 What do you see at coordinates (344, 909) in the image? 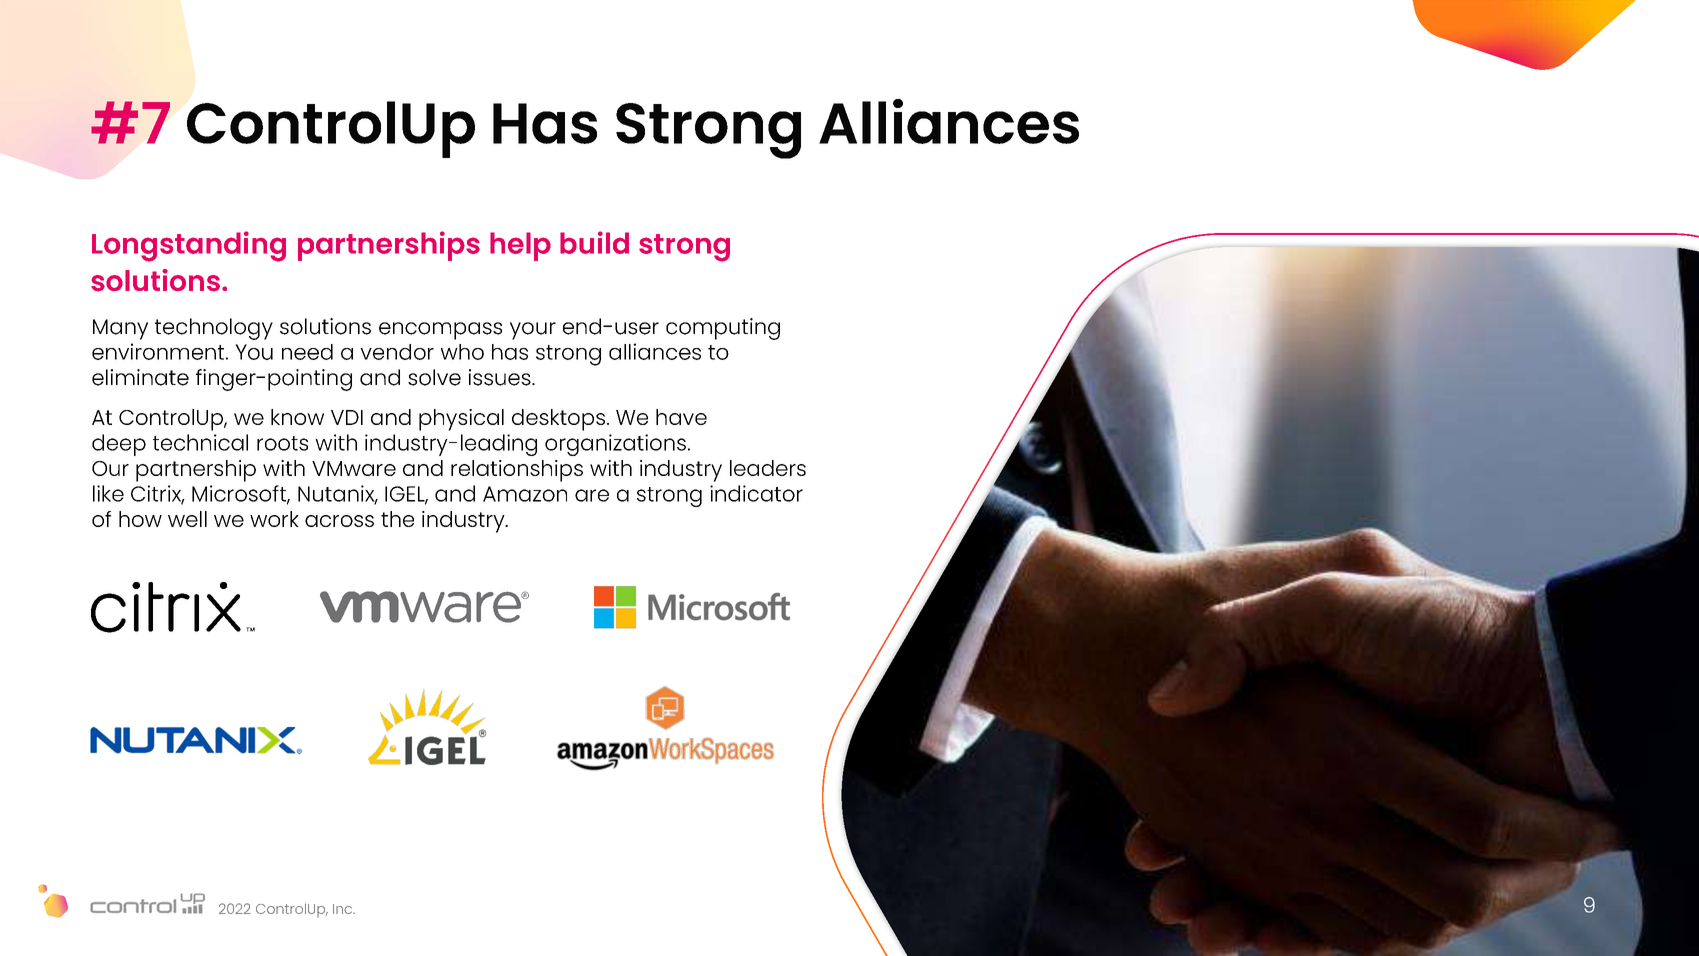
I see `Inc` at bounding box center [344, 909].
